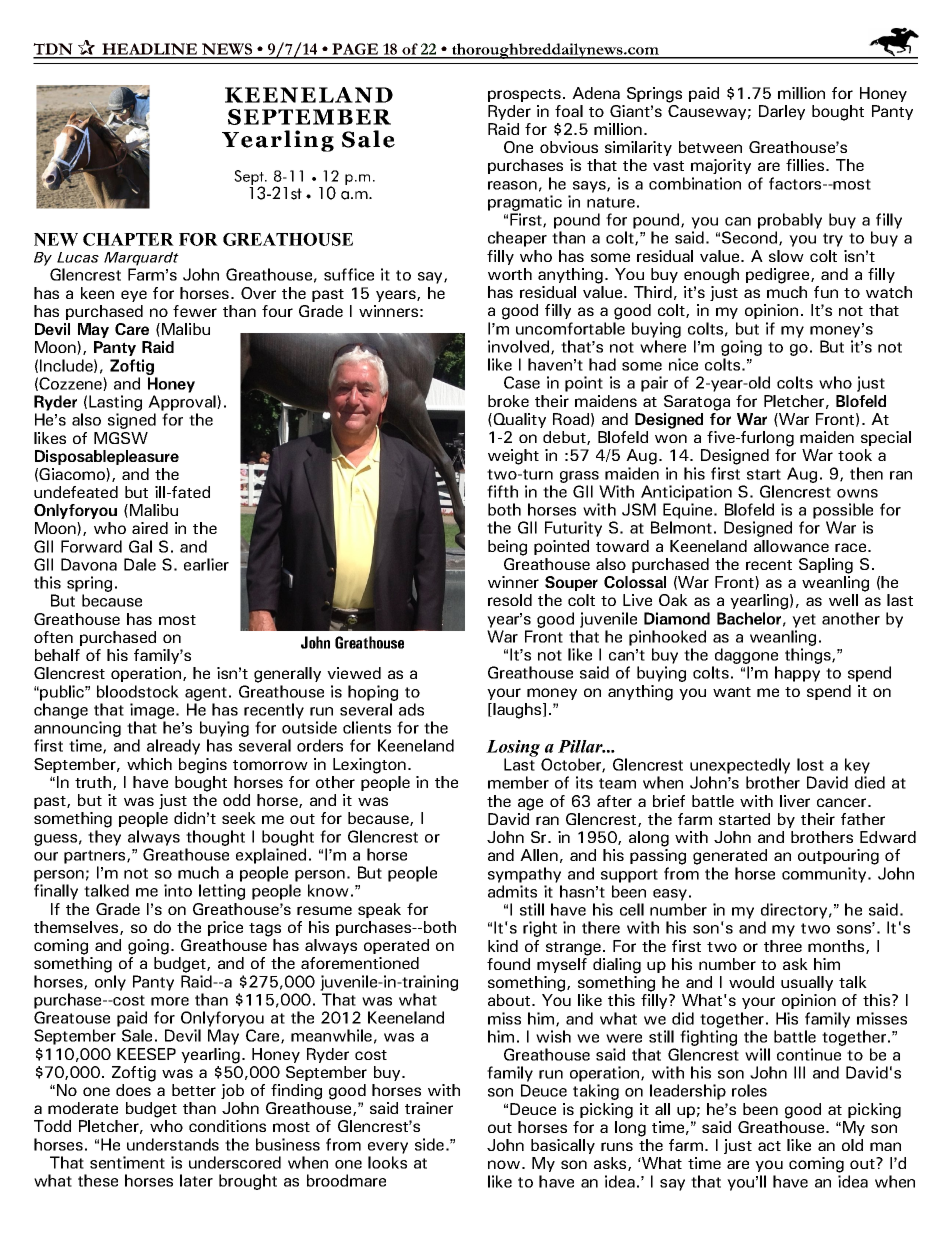 This screenshot has height=1233, width=952. What do you see at coordinates (524, 95) in the screenshot?
I see `prospects` at bounding box center [524, 95].
